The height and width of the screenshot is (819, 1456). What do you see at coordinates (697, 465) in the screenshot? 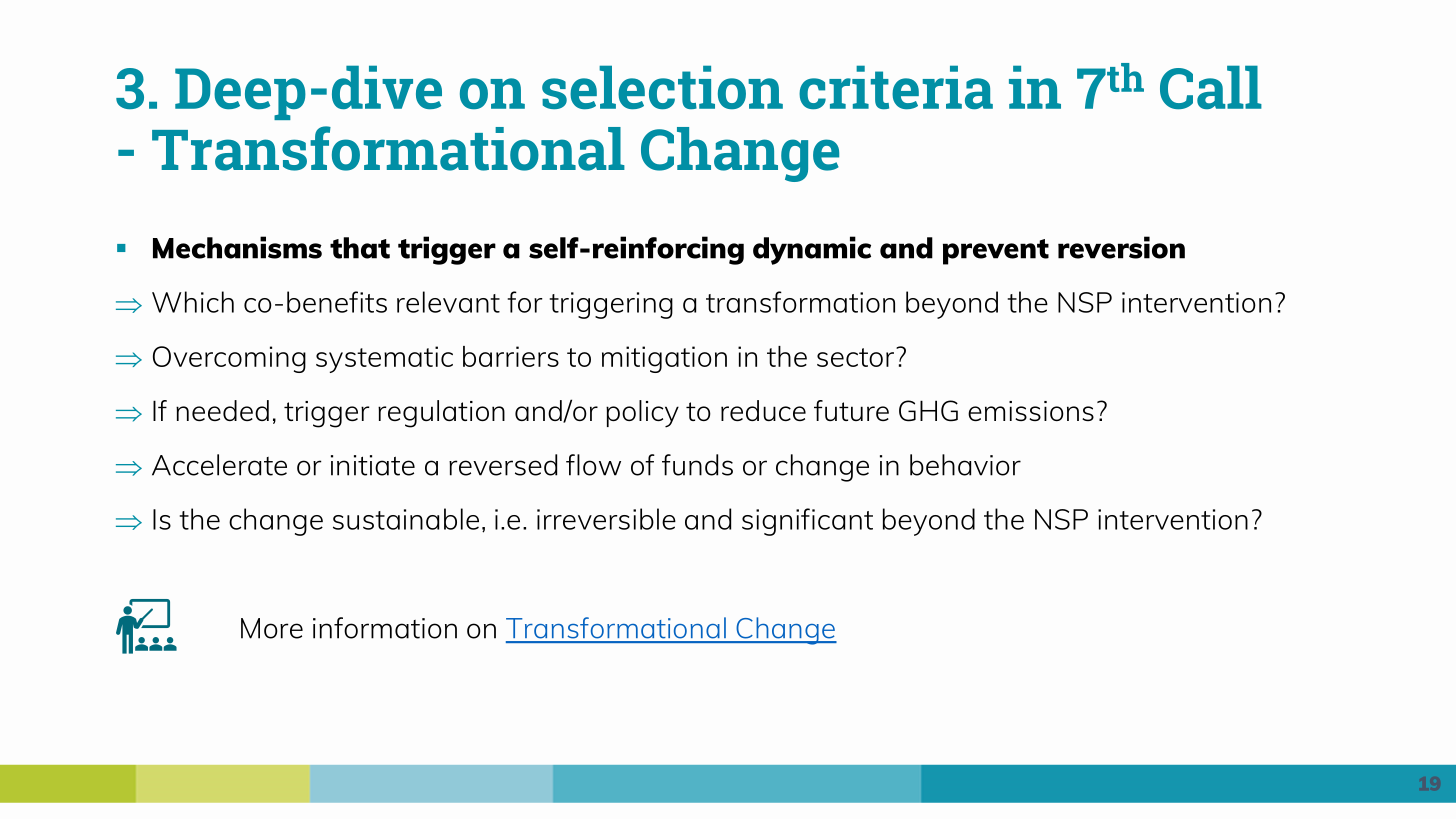
I see `funds` at bounding box center [697, 465].
